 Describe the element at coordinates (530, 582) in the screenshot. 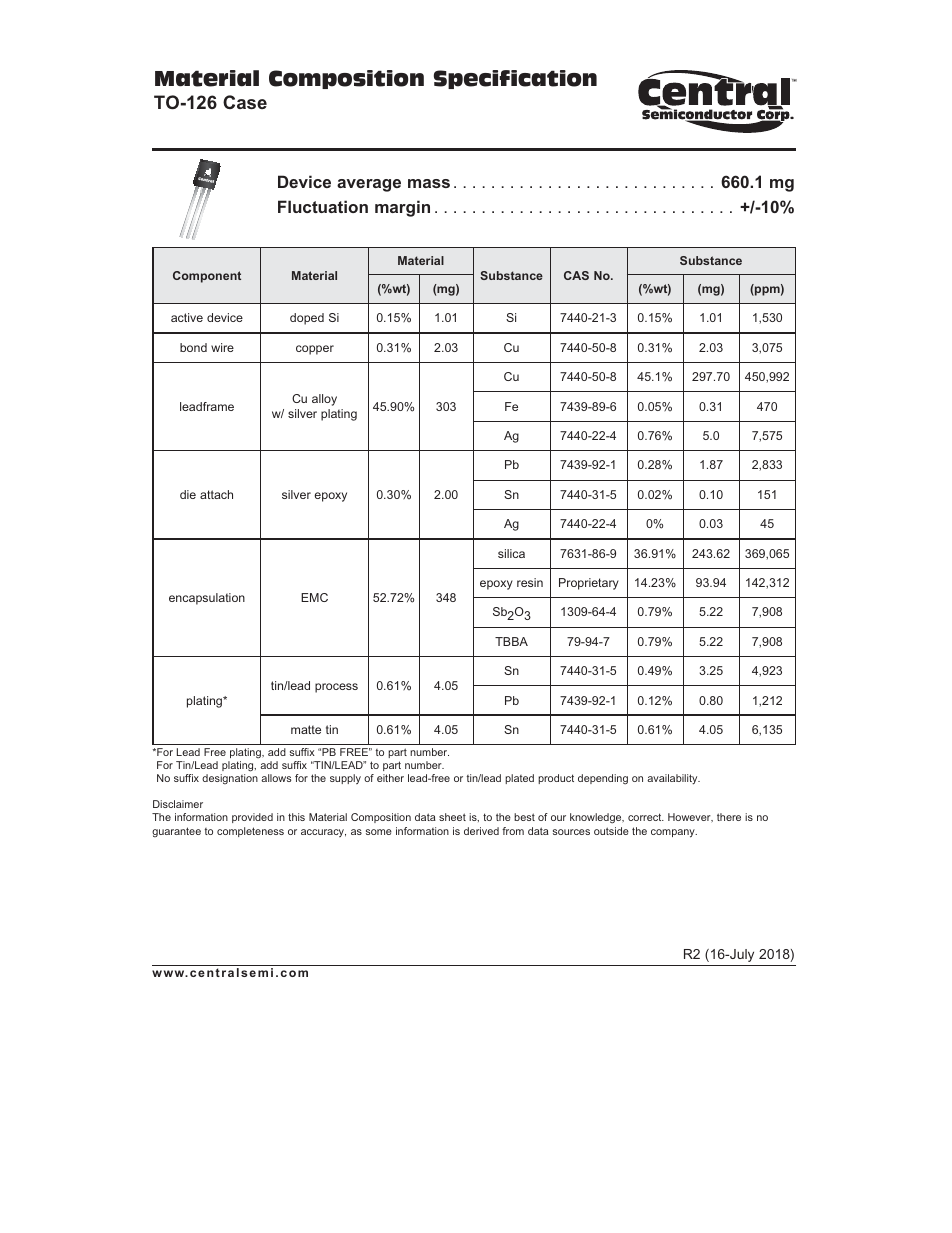

I see `resin` at that location.
